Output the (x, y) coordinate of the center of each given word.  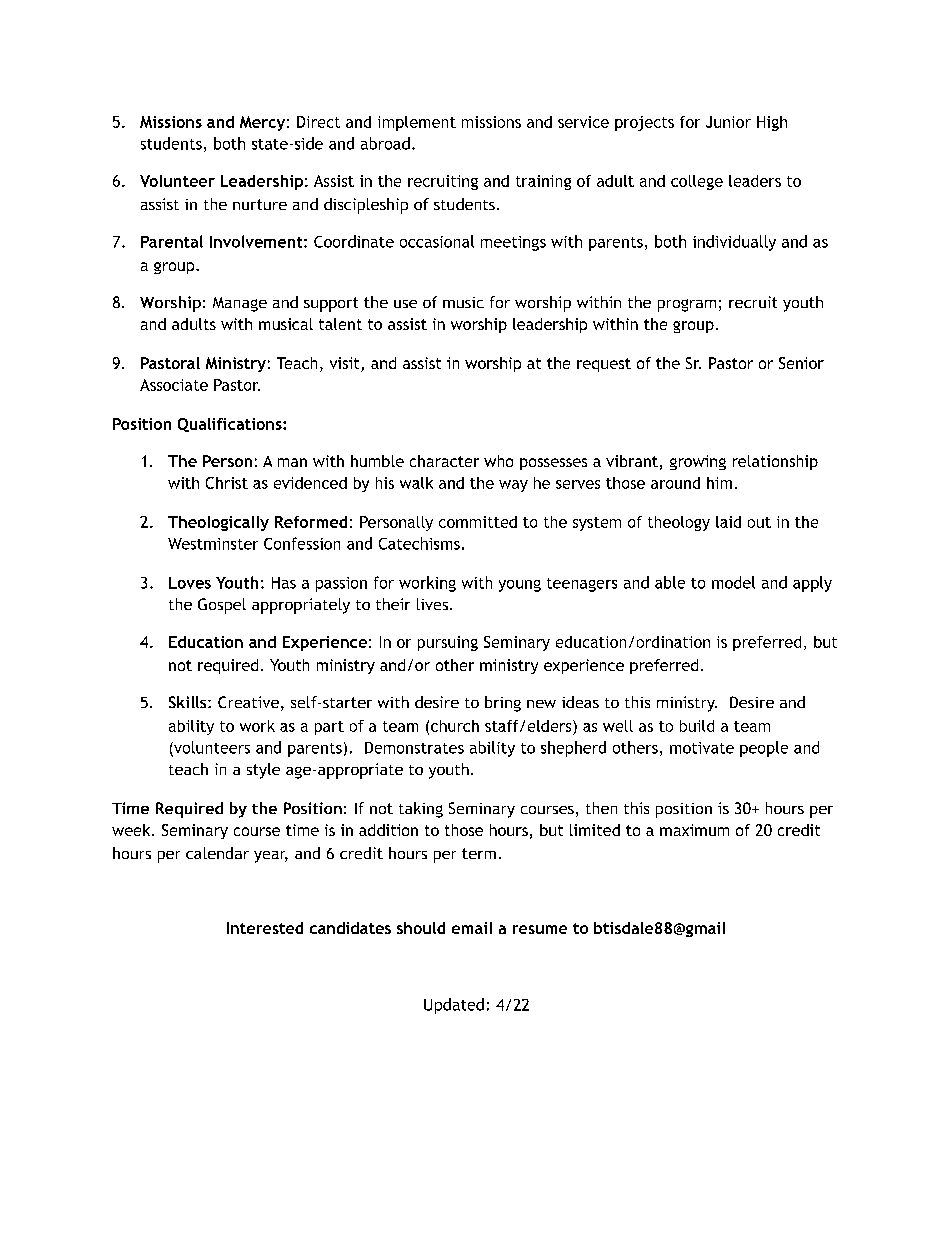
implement (417, 123)
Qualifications (231, 425)
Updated (454, 1006)
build (697, 726)
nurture (260, 204)
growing (698, 462)
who (498, 461)
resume (540, 929)
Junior (728, 122)
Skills (189, 702)
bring (503, 704)
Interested (265, 928)
